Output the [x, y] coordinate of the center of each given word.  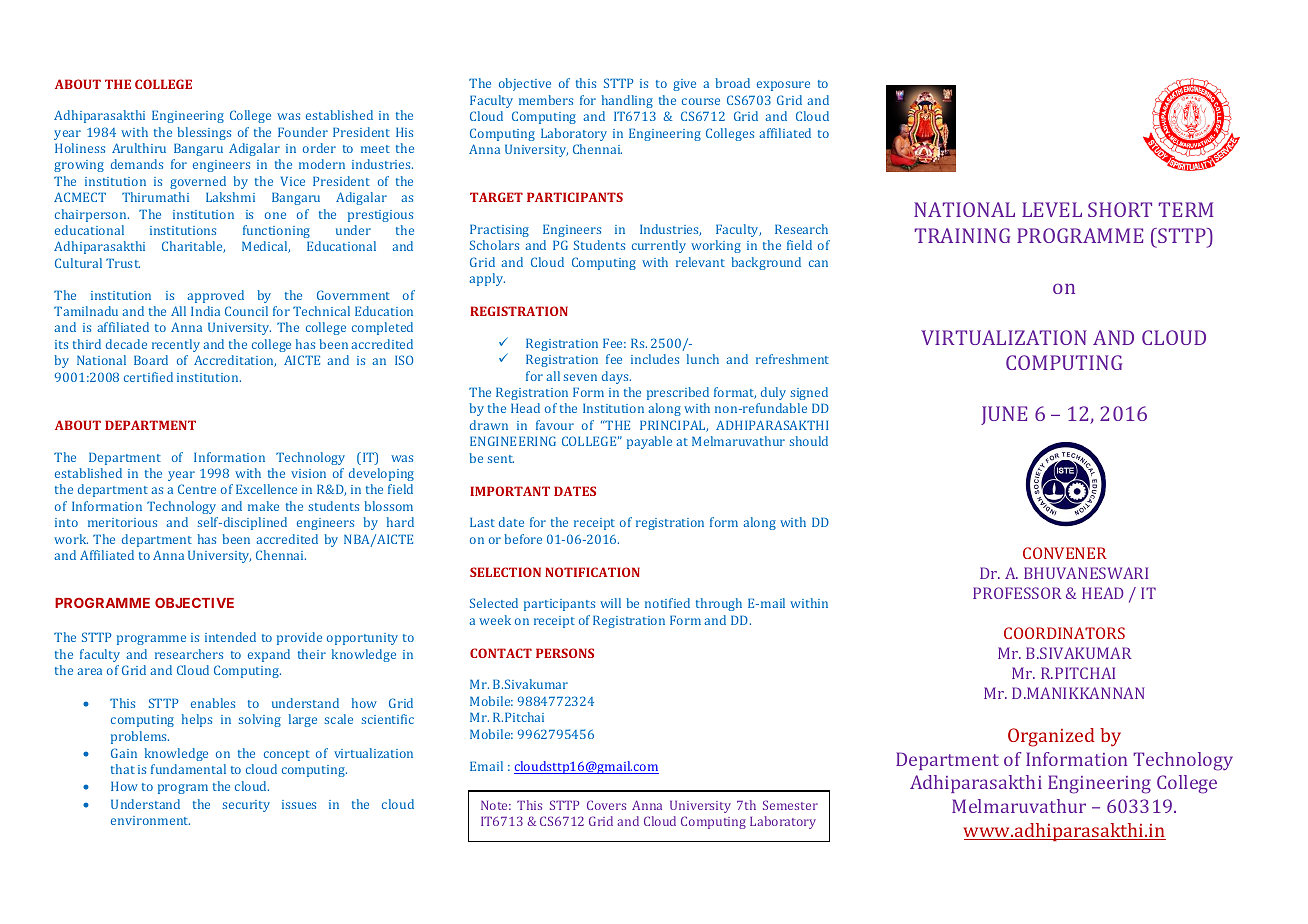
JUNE [1004, 415]
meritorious [122, 522]
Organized [1051, 737]
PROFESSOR [1017, 593]
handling [627, 101]
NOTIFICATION [592, 572]
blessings [204, 133]
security [246, 806]
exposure [783, 86]
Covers [606, 805]
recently [176, 345]
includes [655, 359]
